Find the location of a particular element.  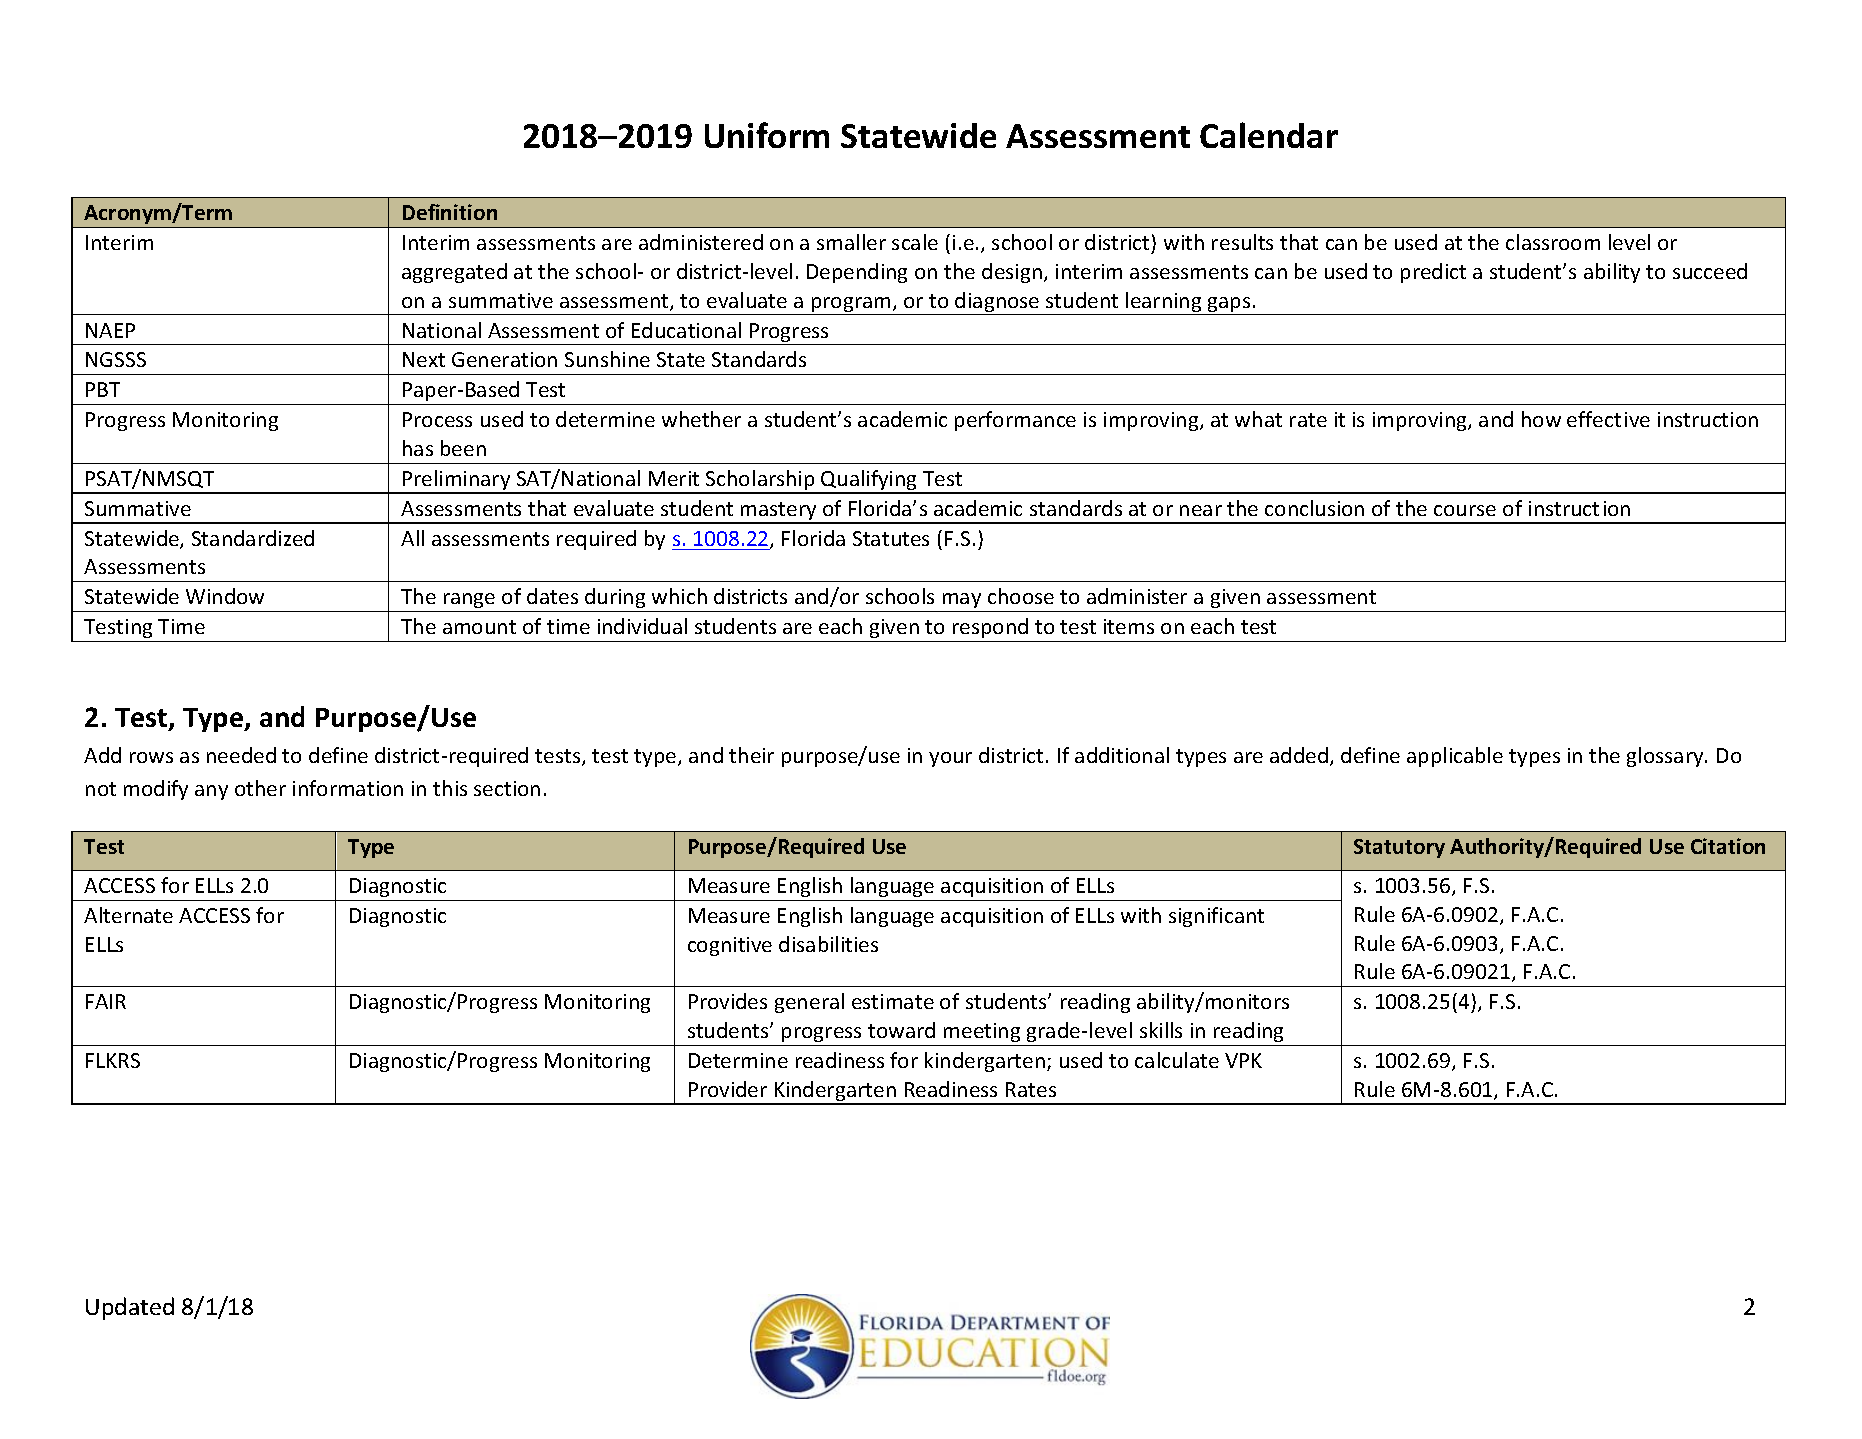

Updated is located at coordinates (130, 1308).
